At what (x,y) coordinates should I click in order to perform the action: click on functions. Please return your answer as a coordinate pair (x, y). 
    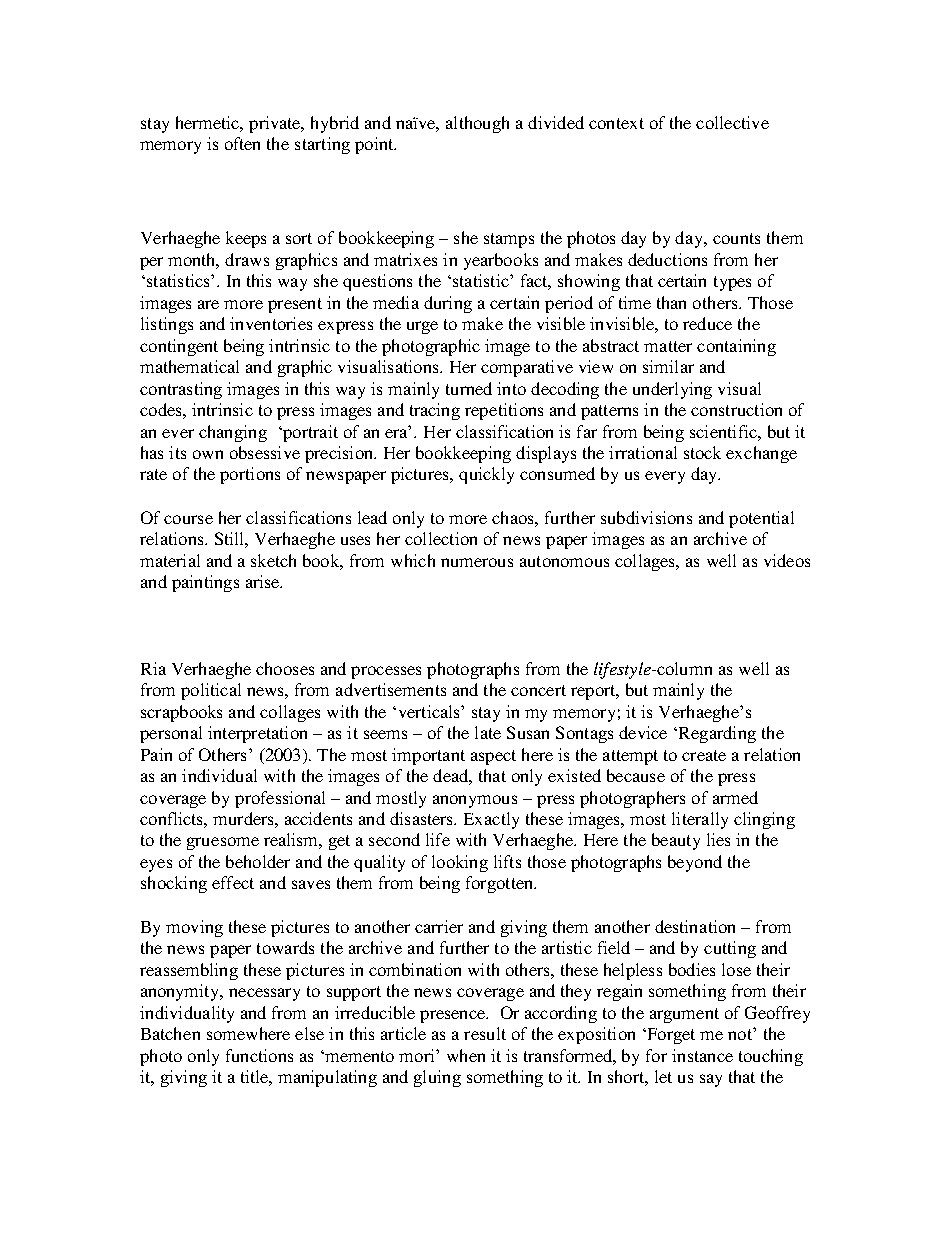
    Looking at the image, I should click on (259, 1055).
